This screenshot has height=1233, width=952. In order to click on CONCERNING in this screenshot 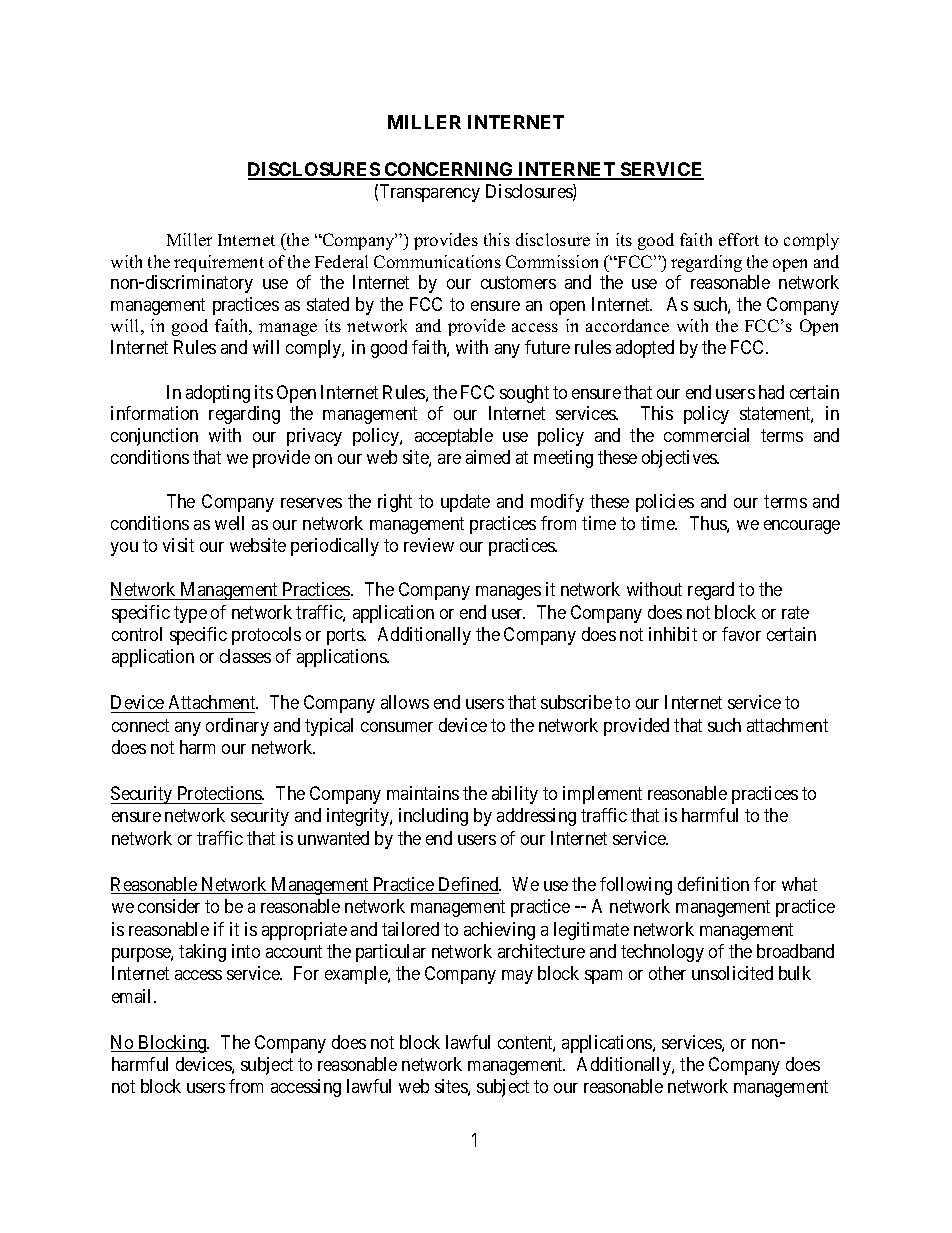, I will do `click(449, 170)`.
